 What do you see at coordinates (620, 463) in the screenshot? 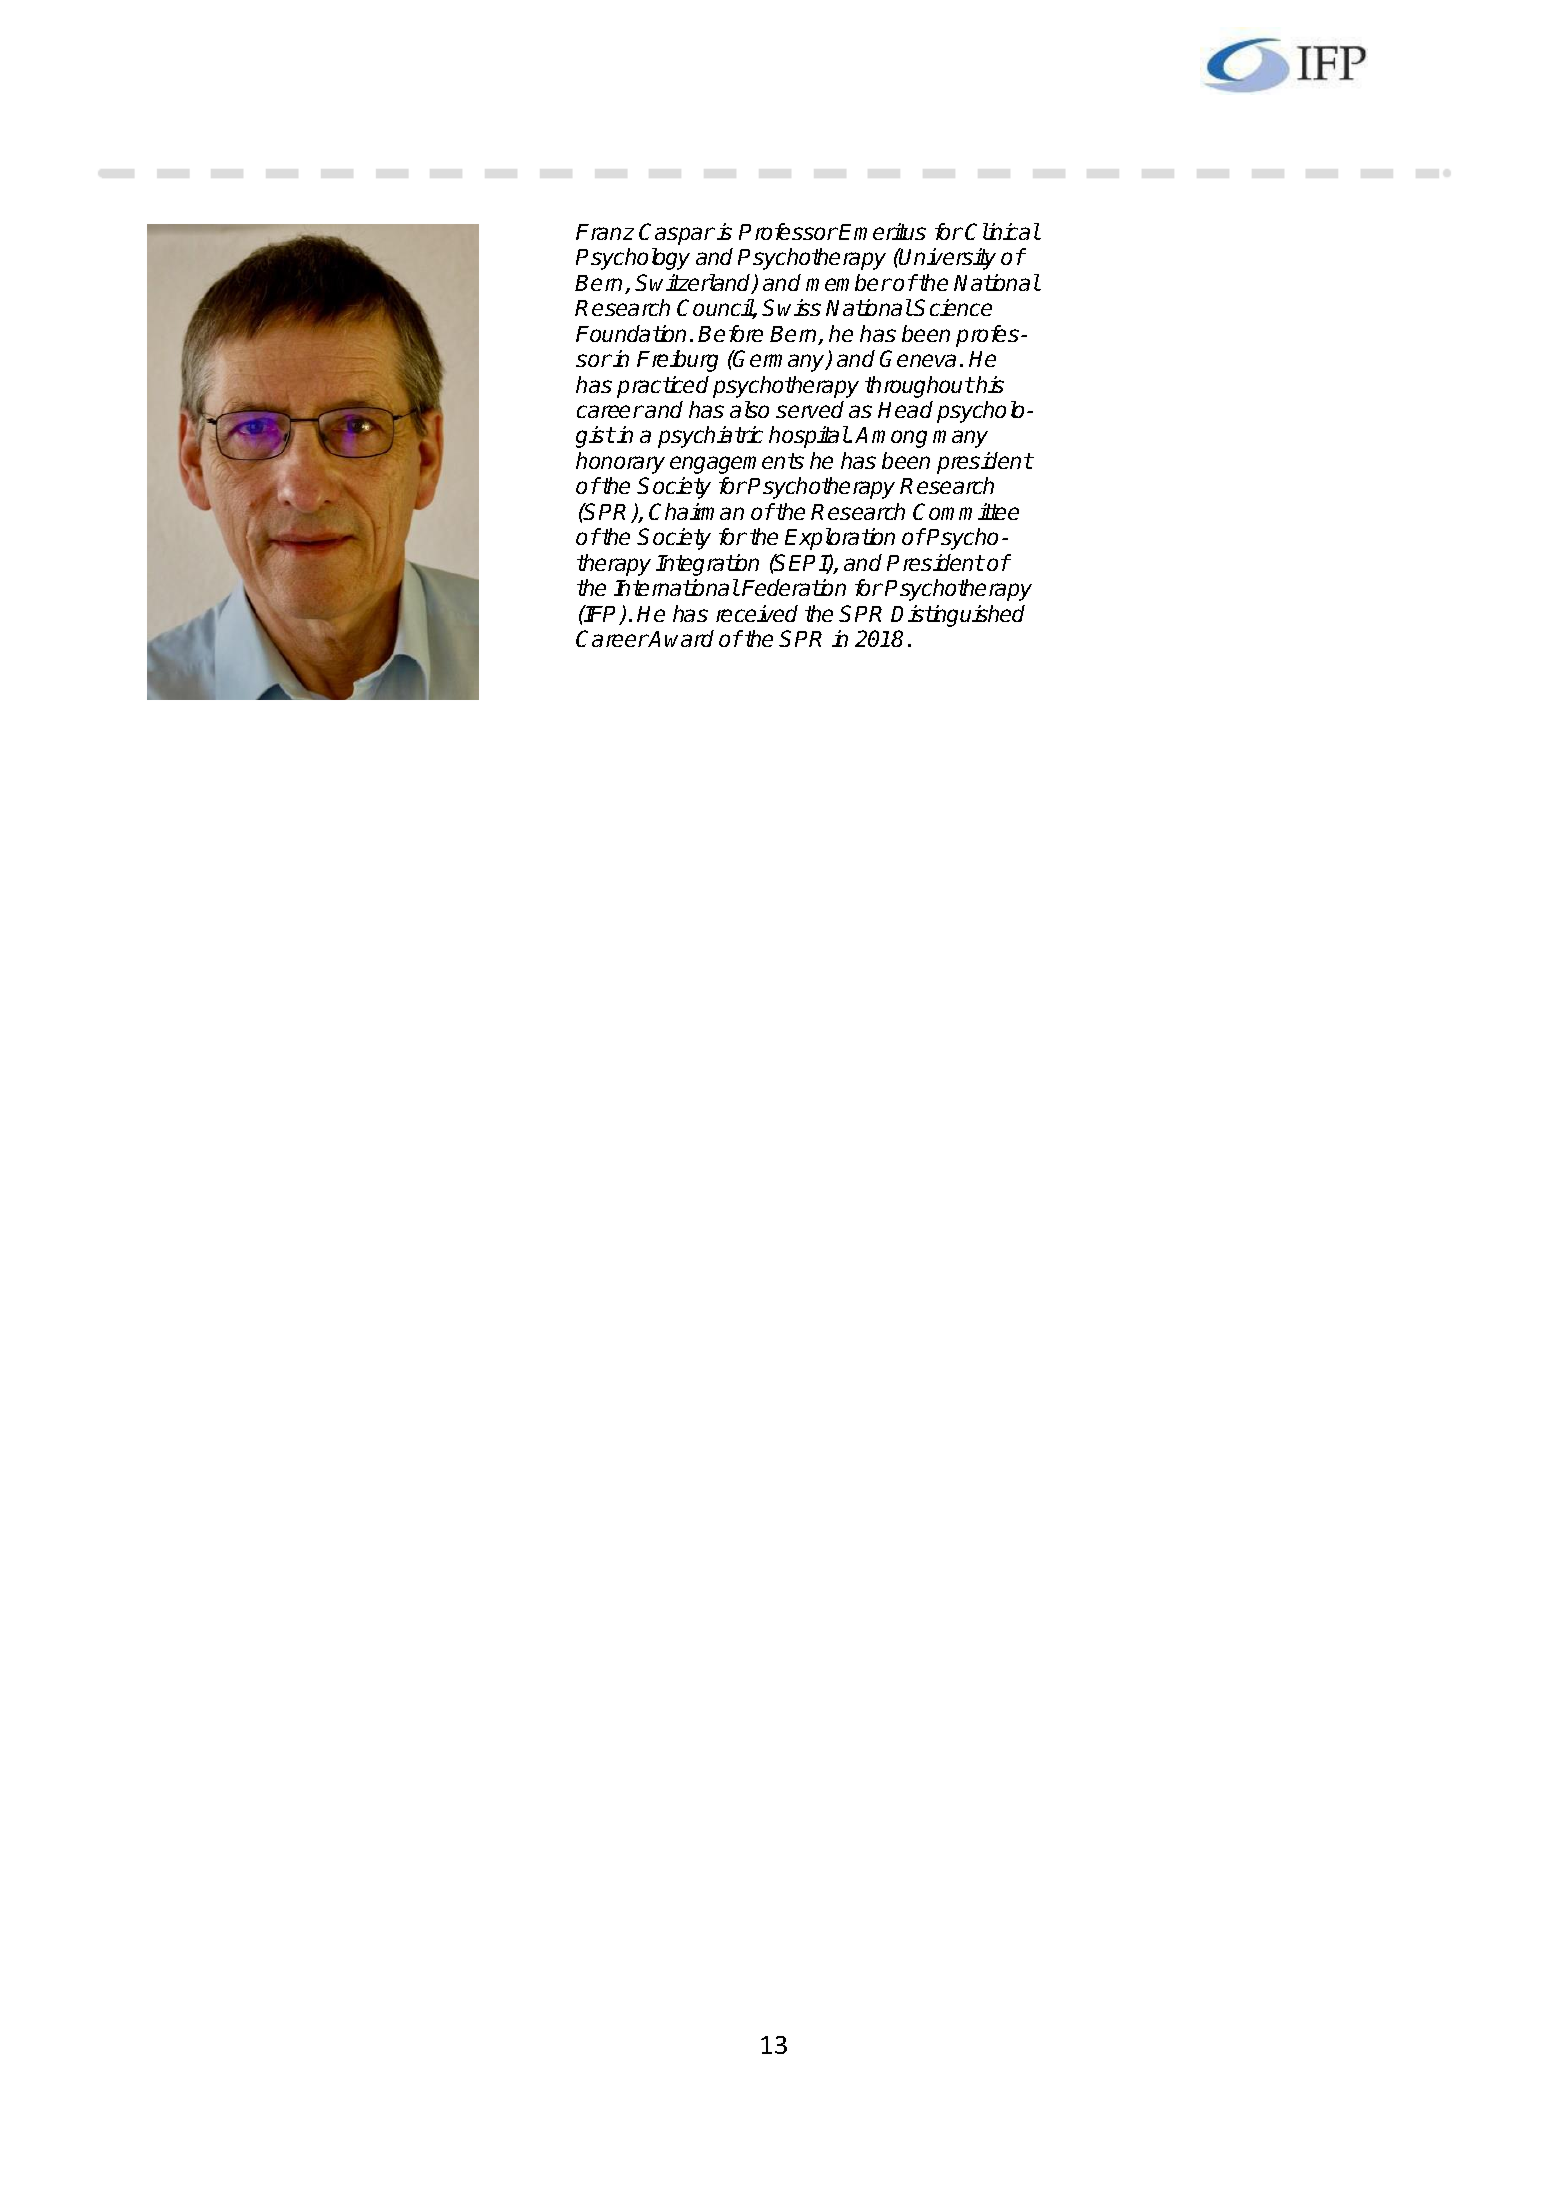
I see `honorary` at bounding box center [620, 463].
